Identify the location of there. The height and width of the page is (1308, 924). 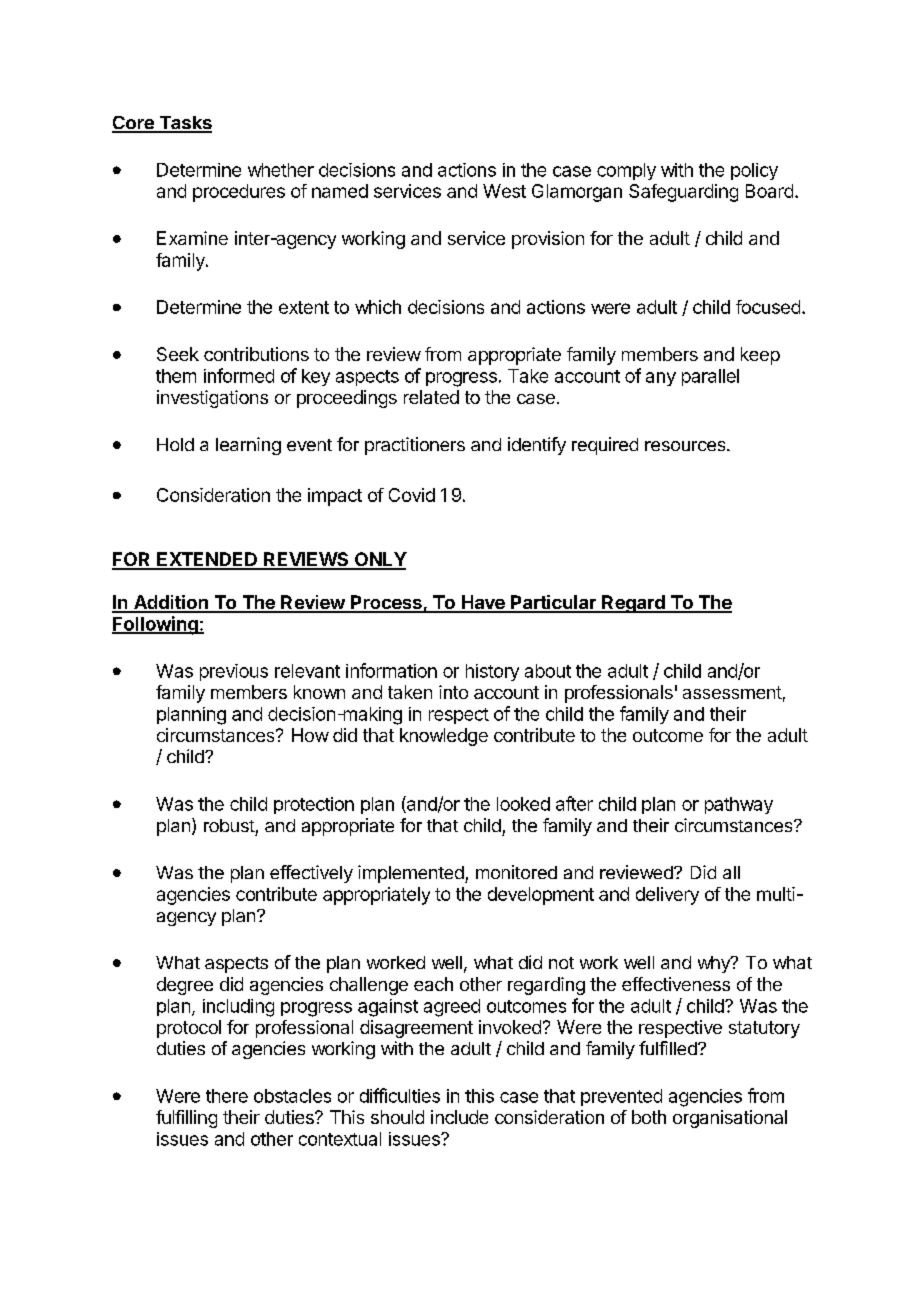
(227, 1096).
